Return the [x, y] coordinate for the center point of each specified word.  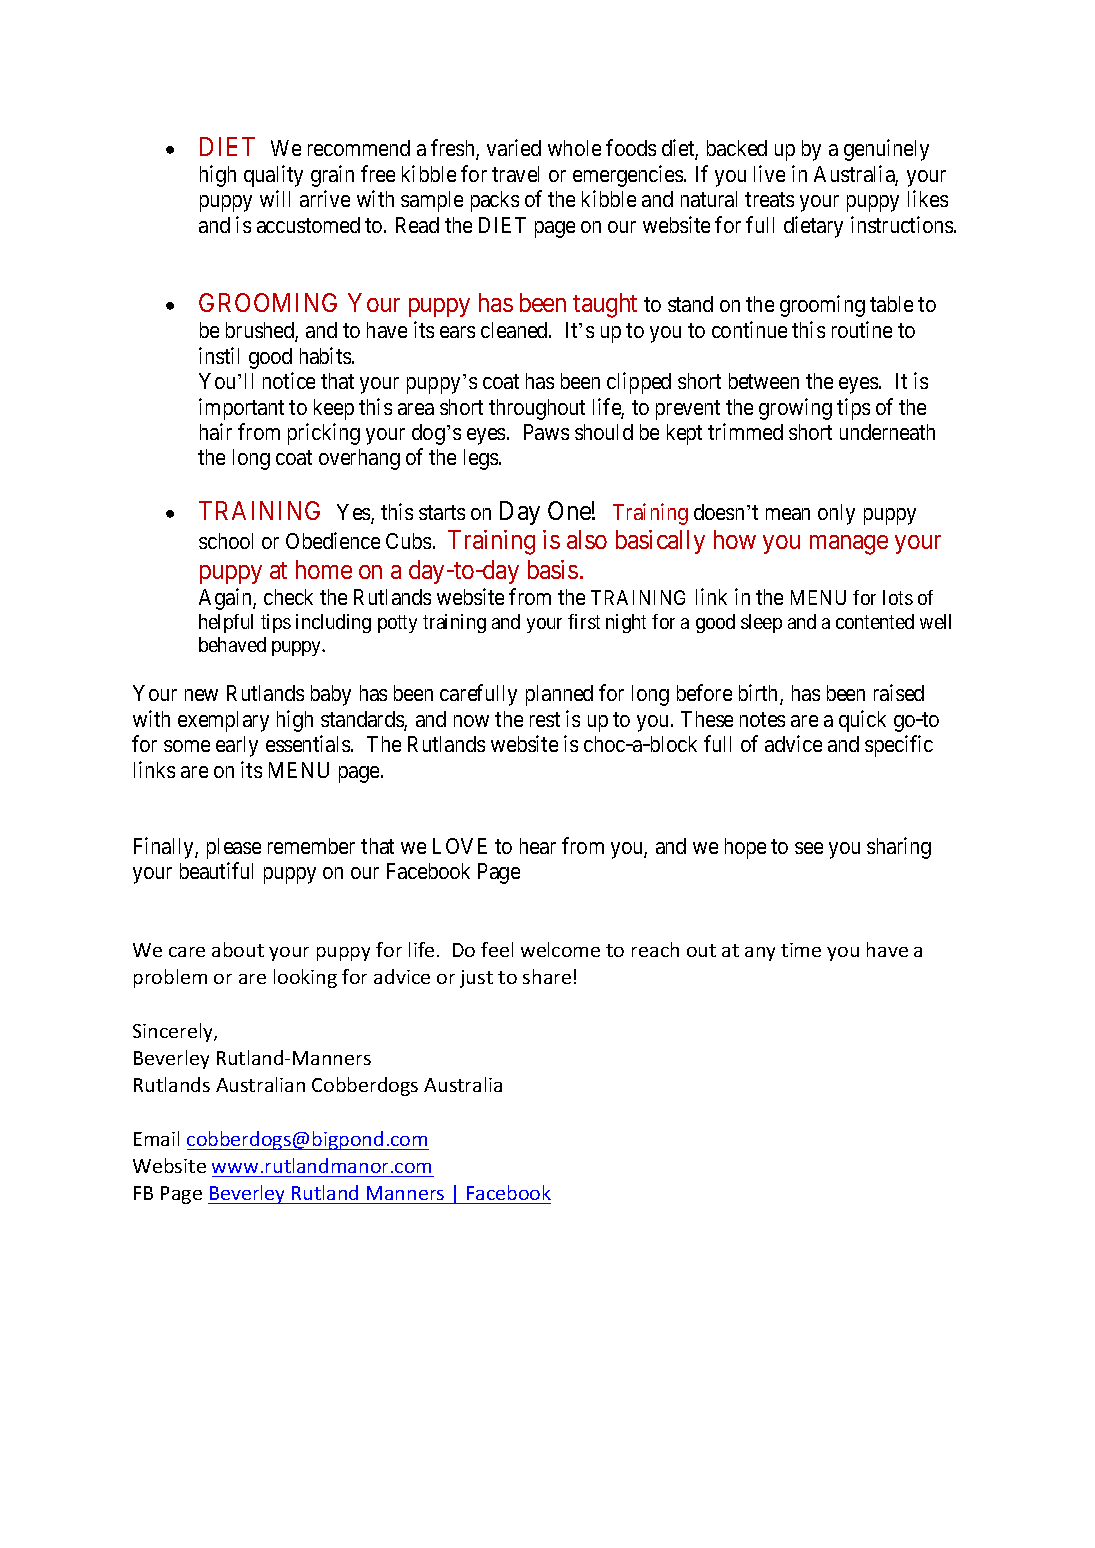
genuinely [886, 150]
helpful [226, 623]
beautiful [216, 870]
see [809, 848]
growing [795, 409]
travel [515, 174]
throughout [537, 409]
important [241, 409]
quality [273, 176]
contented [875, 621]
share [547, 976]
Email [156, 1138]
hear [538, 846]
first [584, 621]
